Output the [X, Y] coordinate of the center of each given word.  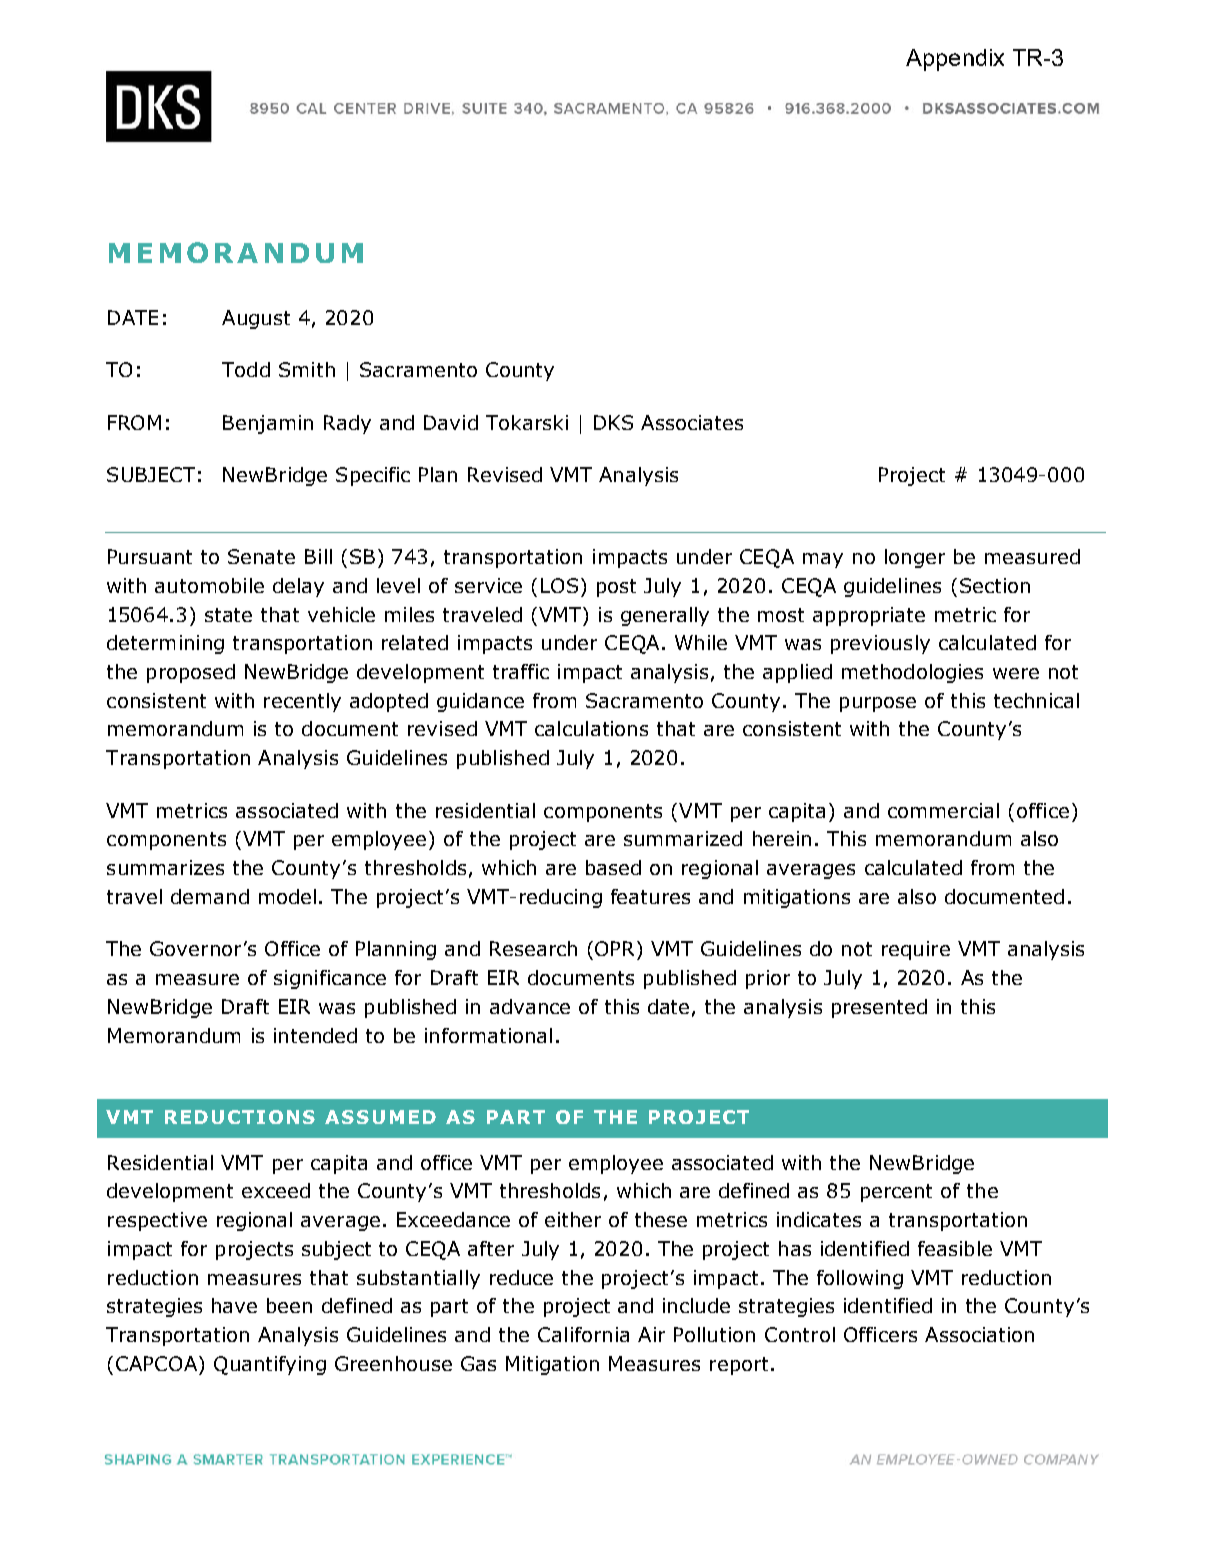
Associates [692, 422]
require [916, 950]
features [650, 896]
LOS [559, 585]
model [287, 896]
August [256, 319]
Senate [261, 556]
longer [915, 558]
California [583, 1334]
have [234, 1305]
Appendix [955, 60]
